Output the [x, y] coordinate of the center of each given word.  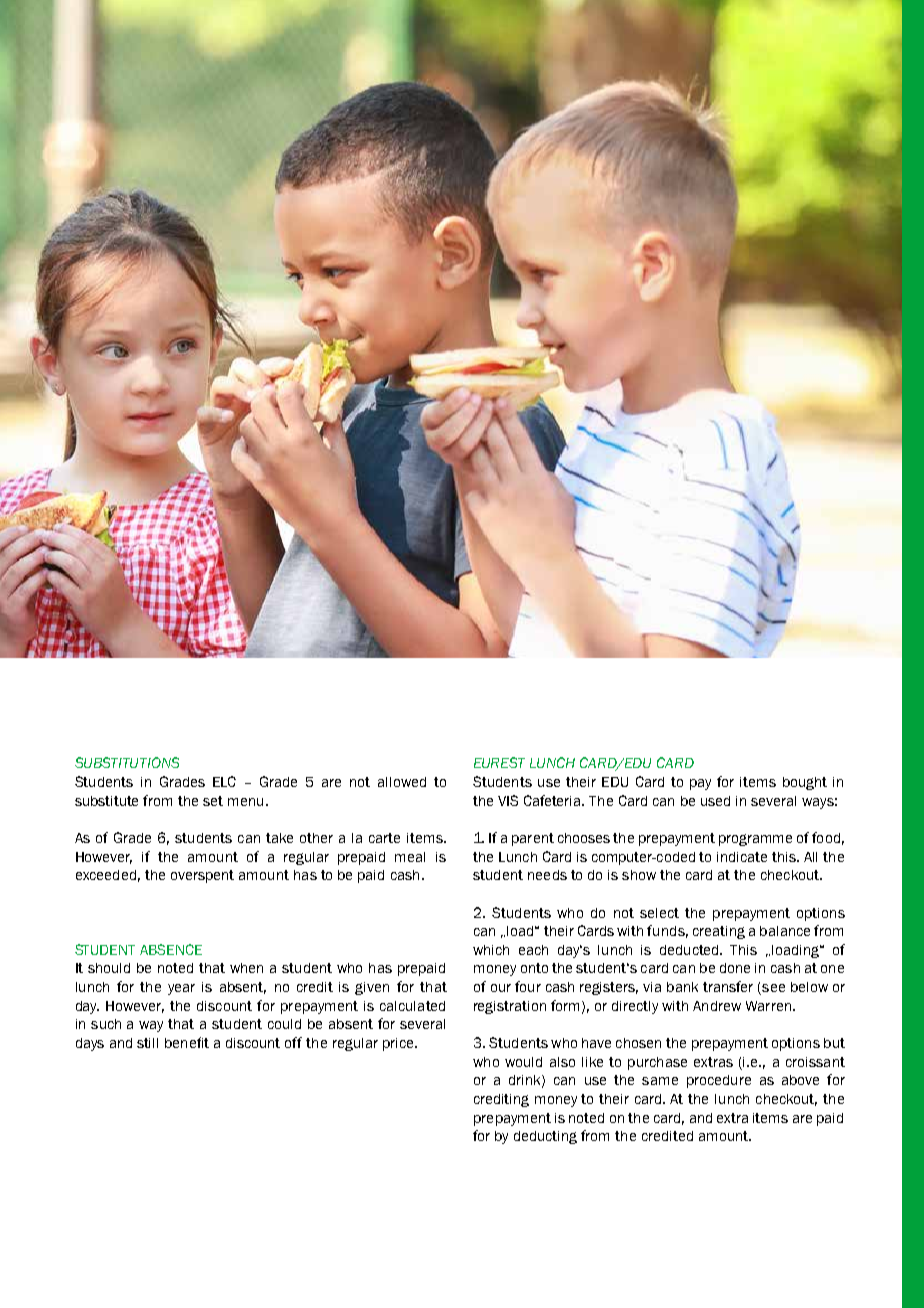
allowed [402, 782]
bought [805, 783]
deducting [545, 1137]
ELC [224, 781]
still [147, 1043]
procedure [719, 1081]
